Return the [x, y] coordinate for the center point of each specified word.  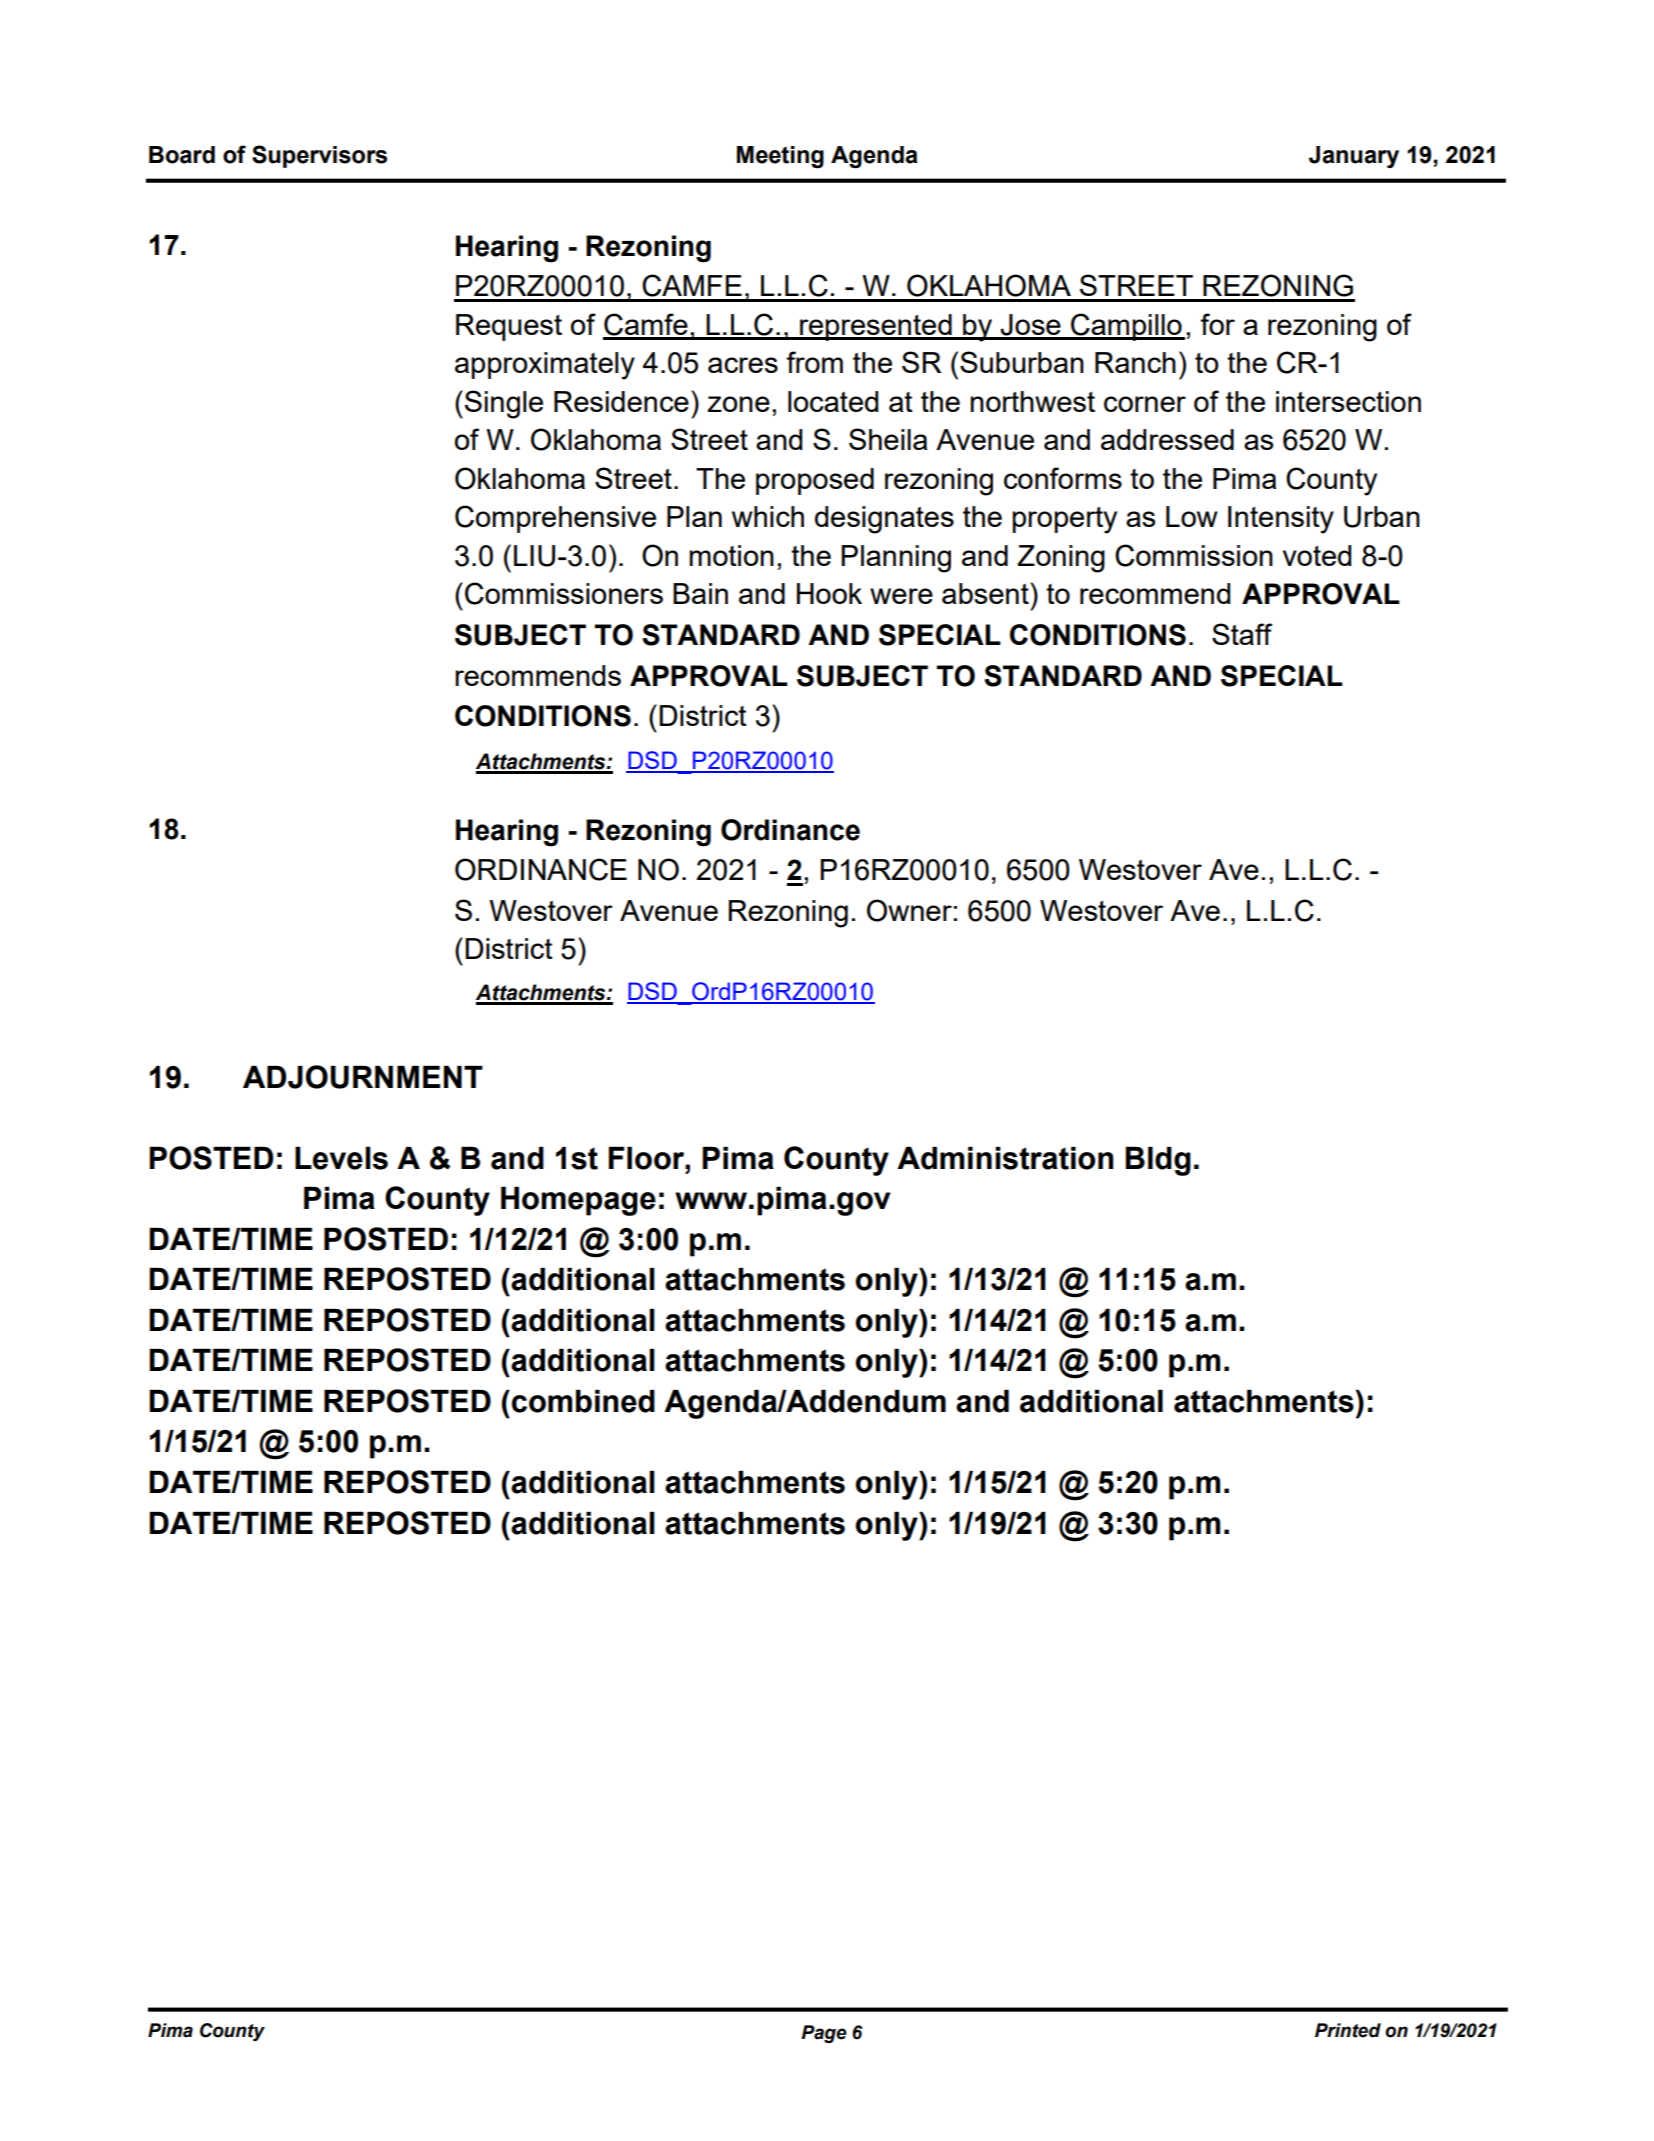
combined [583, 1401]
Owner [909, 910]
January [1354, 157]
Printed [1348, 2030]
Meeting [780, 157]
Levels [341, 1158]
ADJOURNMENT [363, 1077]
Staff [1242, 634]
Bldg [1158, 1161]
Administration [1005, 1158]
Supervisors [319, 156]
